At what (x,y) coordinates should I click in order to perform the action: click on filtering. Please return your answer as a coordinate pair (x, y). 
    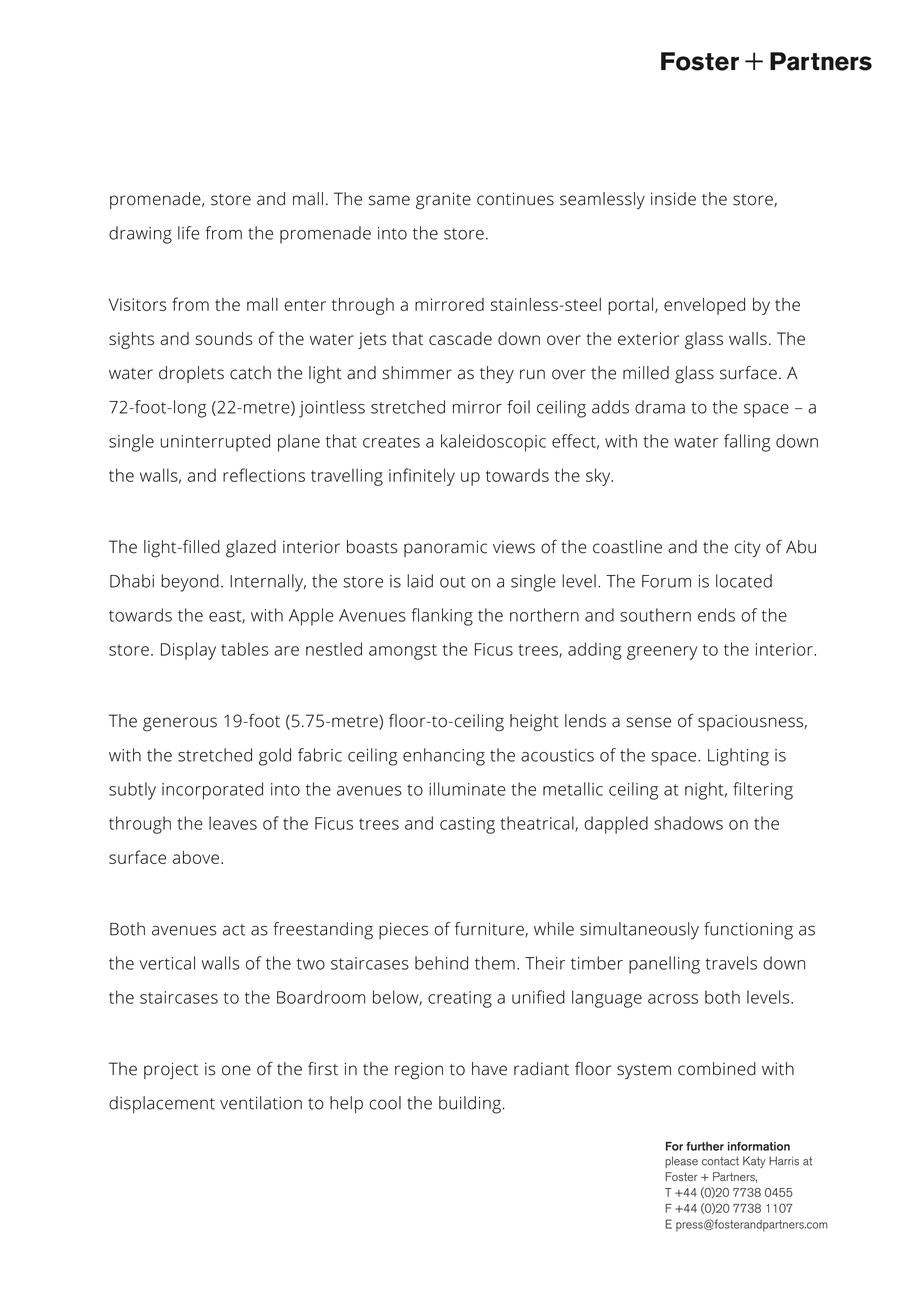
    Looking at the image, I should click on (763, 791).
